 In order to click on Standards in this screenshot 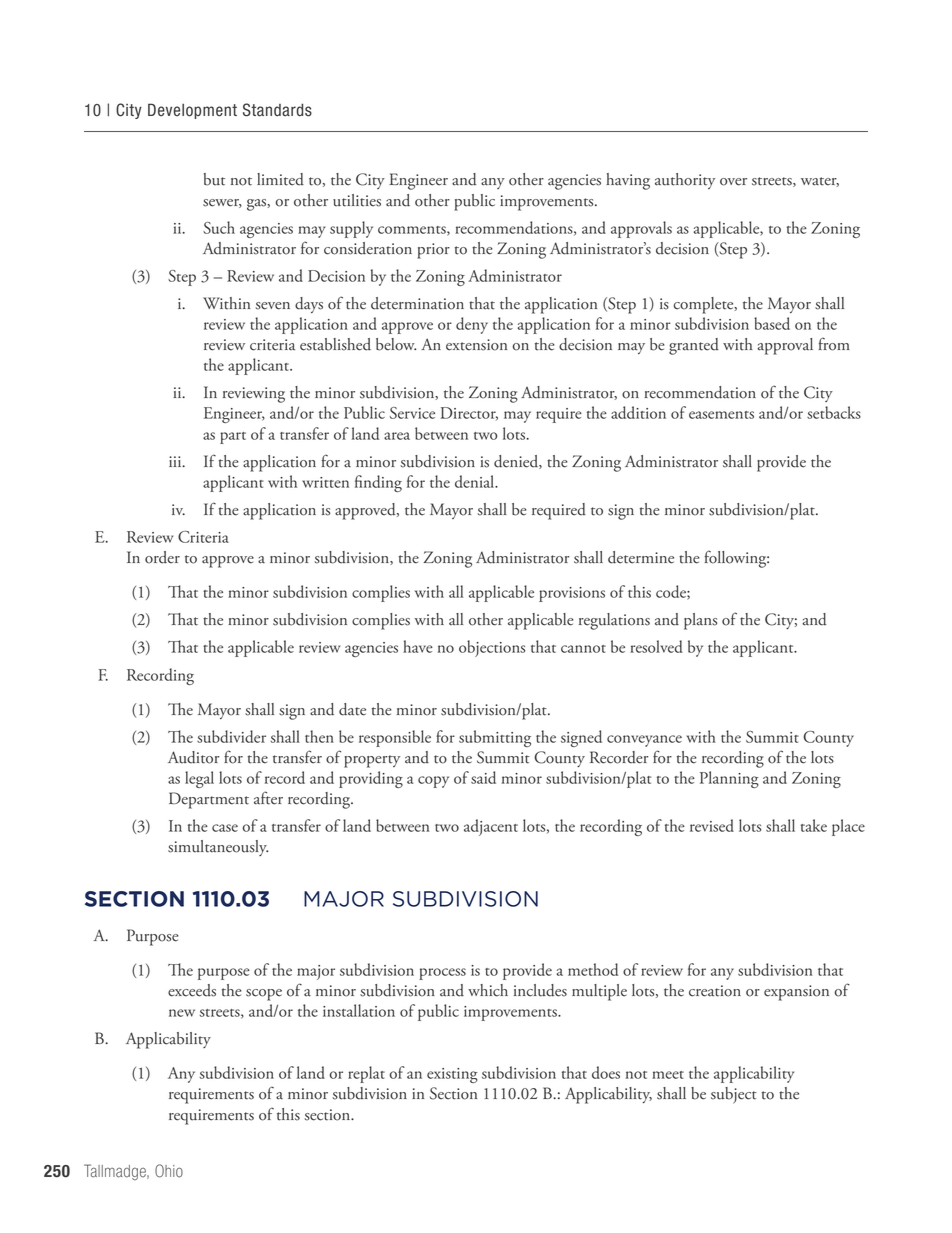, I will do `click(277, 110)`.
